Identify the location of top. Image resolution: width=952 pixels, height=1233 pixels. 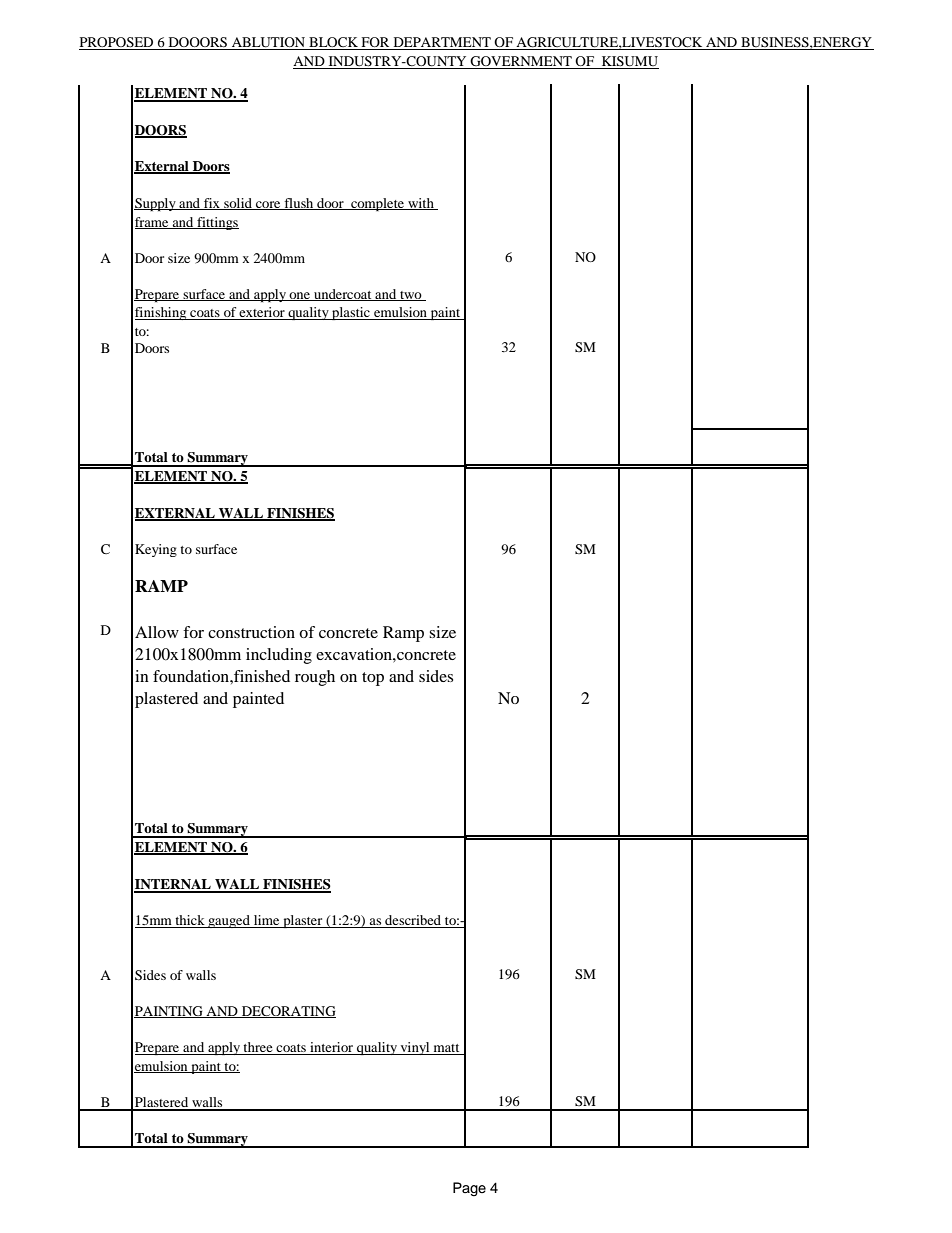
(373, 679).
